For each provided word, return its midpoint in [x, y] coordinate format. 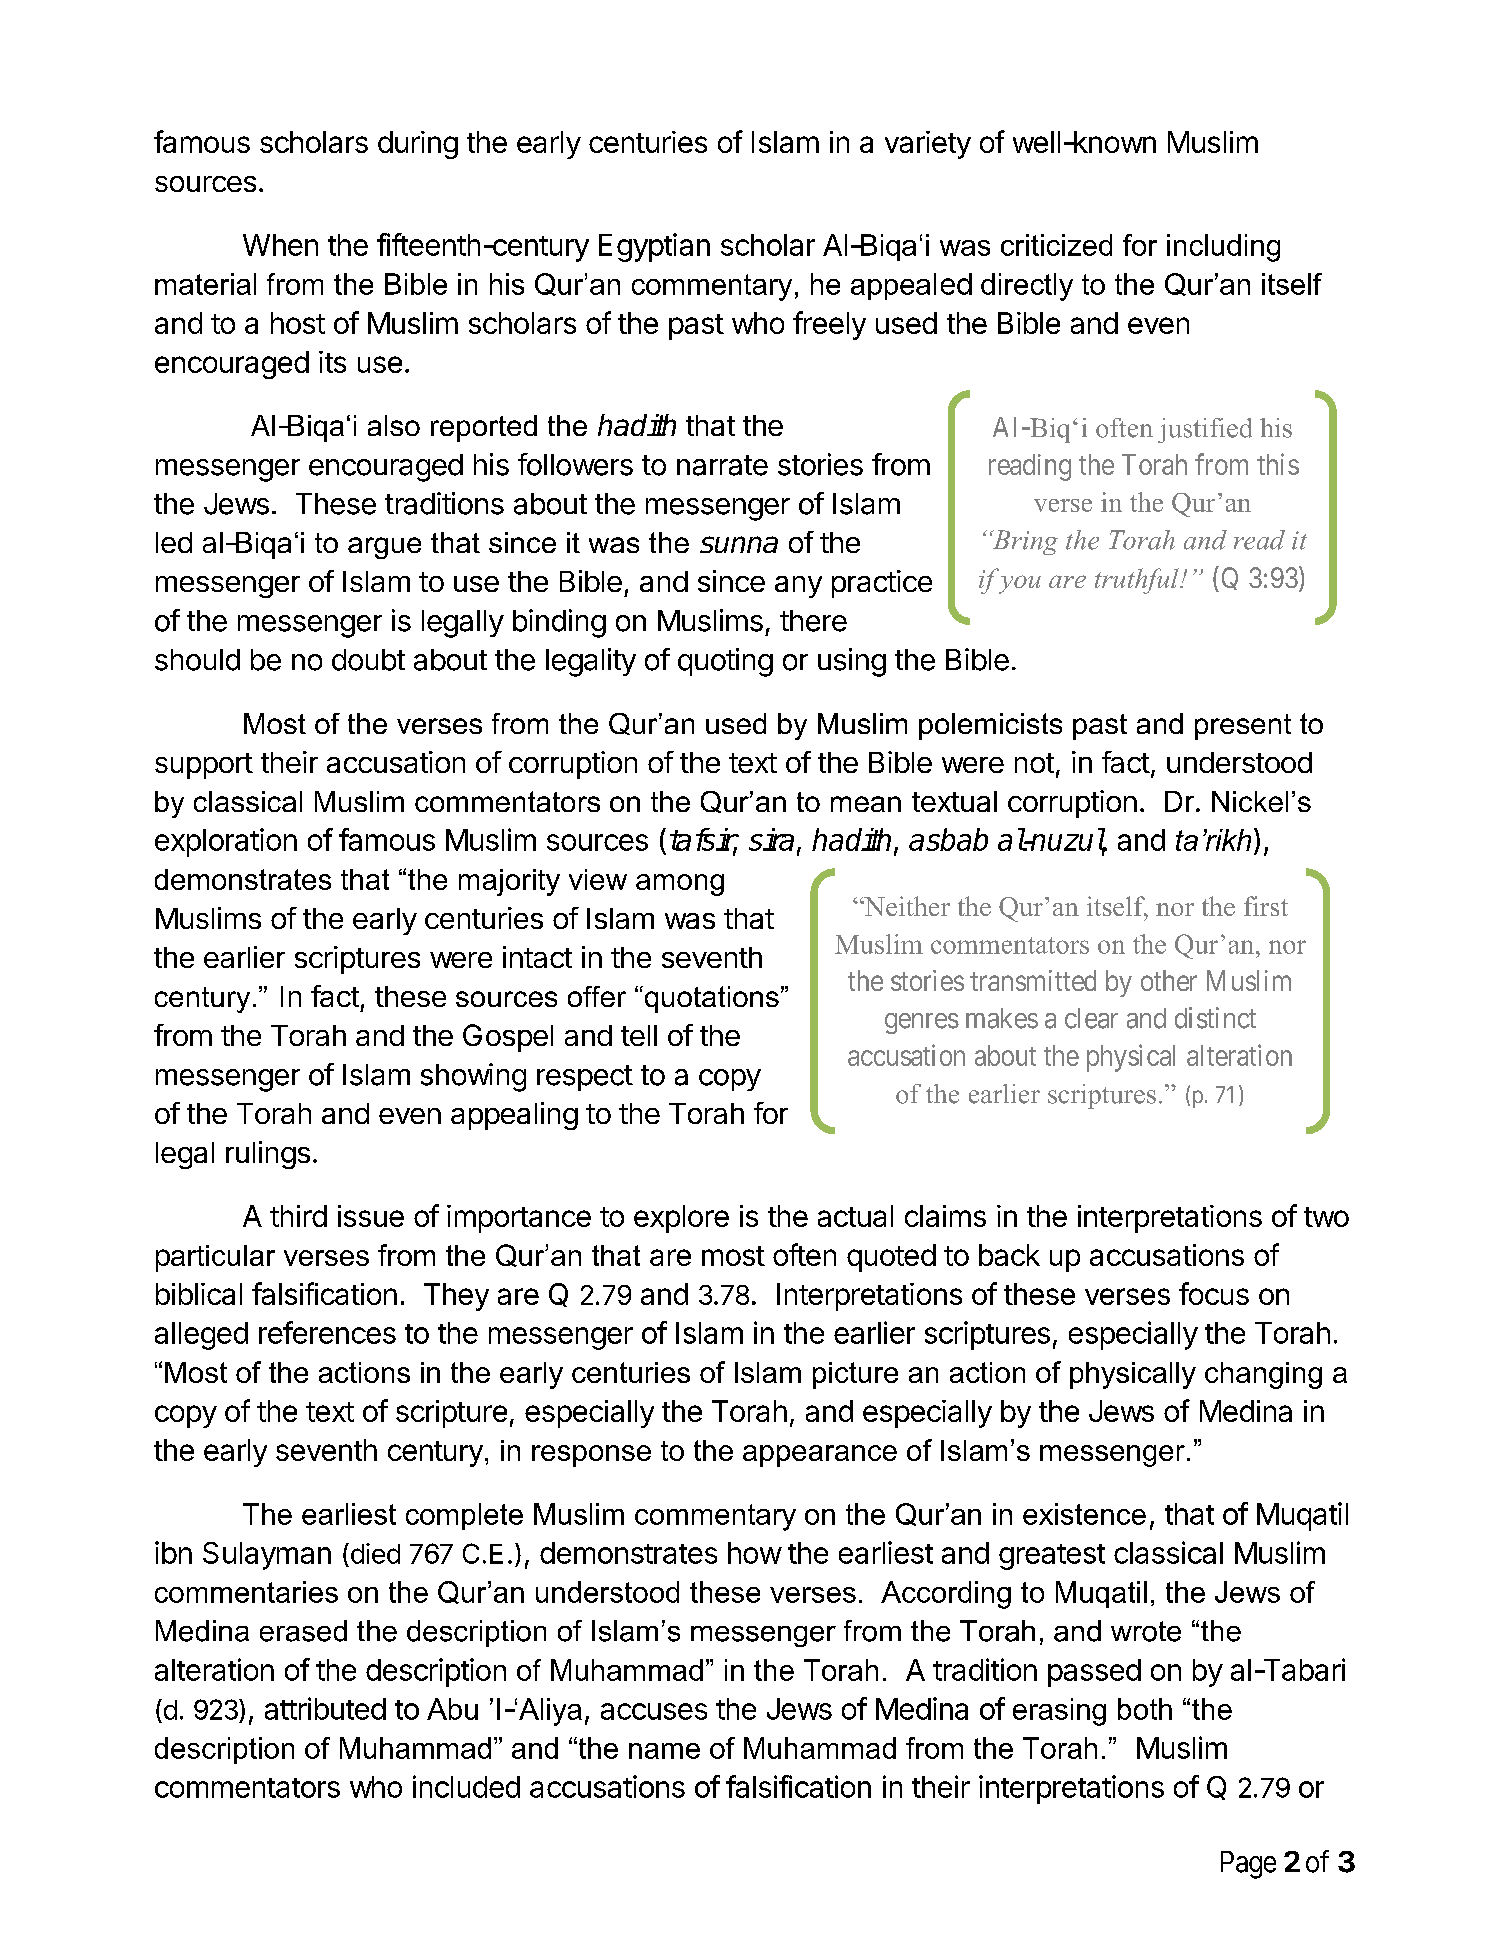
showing [473, 1077]
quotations [710, 999]
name [664, 1751]
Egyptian [654, 247]
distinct [1215, 1018]
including [1223, 248]
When [280, 245]
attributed [325, 1708]
